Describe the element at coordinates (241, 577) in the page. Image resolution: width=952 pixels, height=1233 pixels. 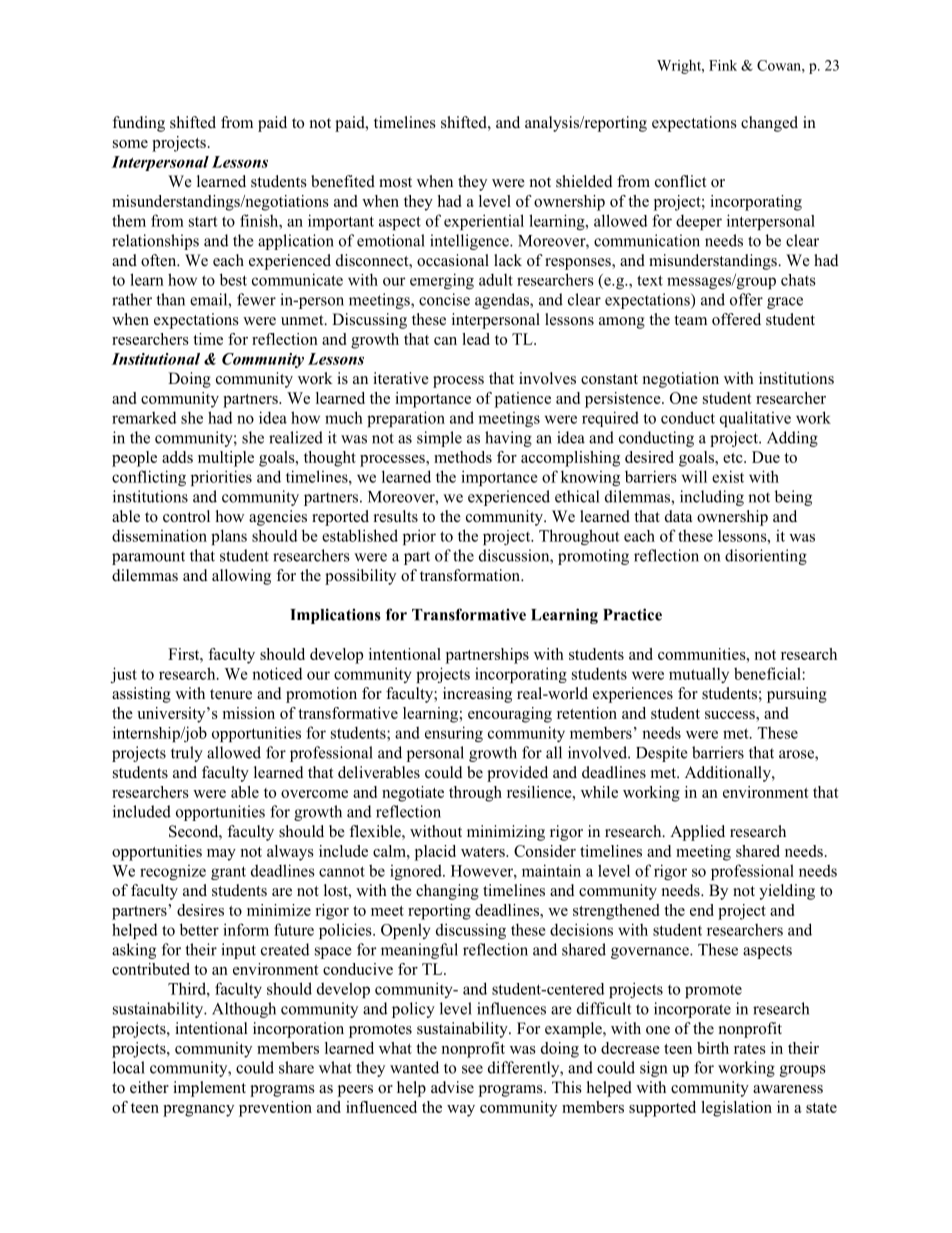
I see `allowing` at that location.
